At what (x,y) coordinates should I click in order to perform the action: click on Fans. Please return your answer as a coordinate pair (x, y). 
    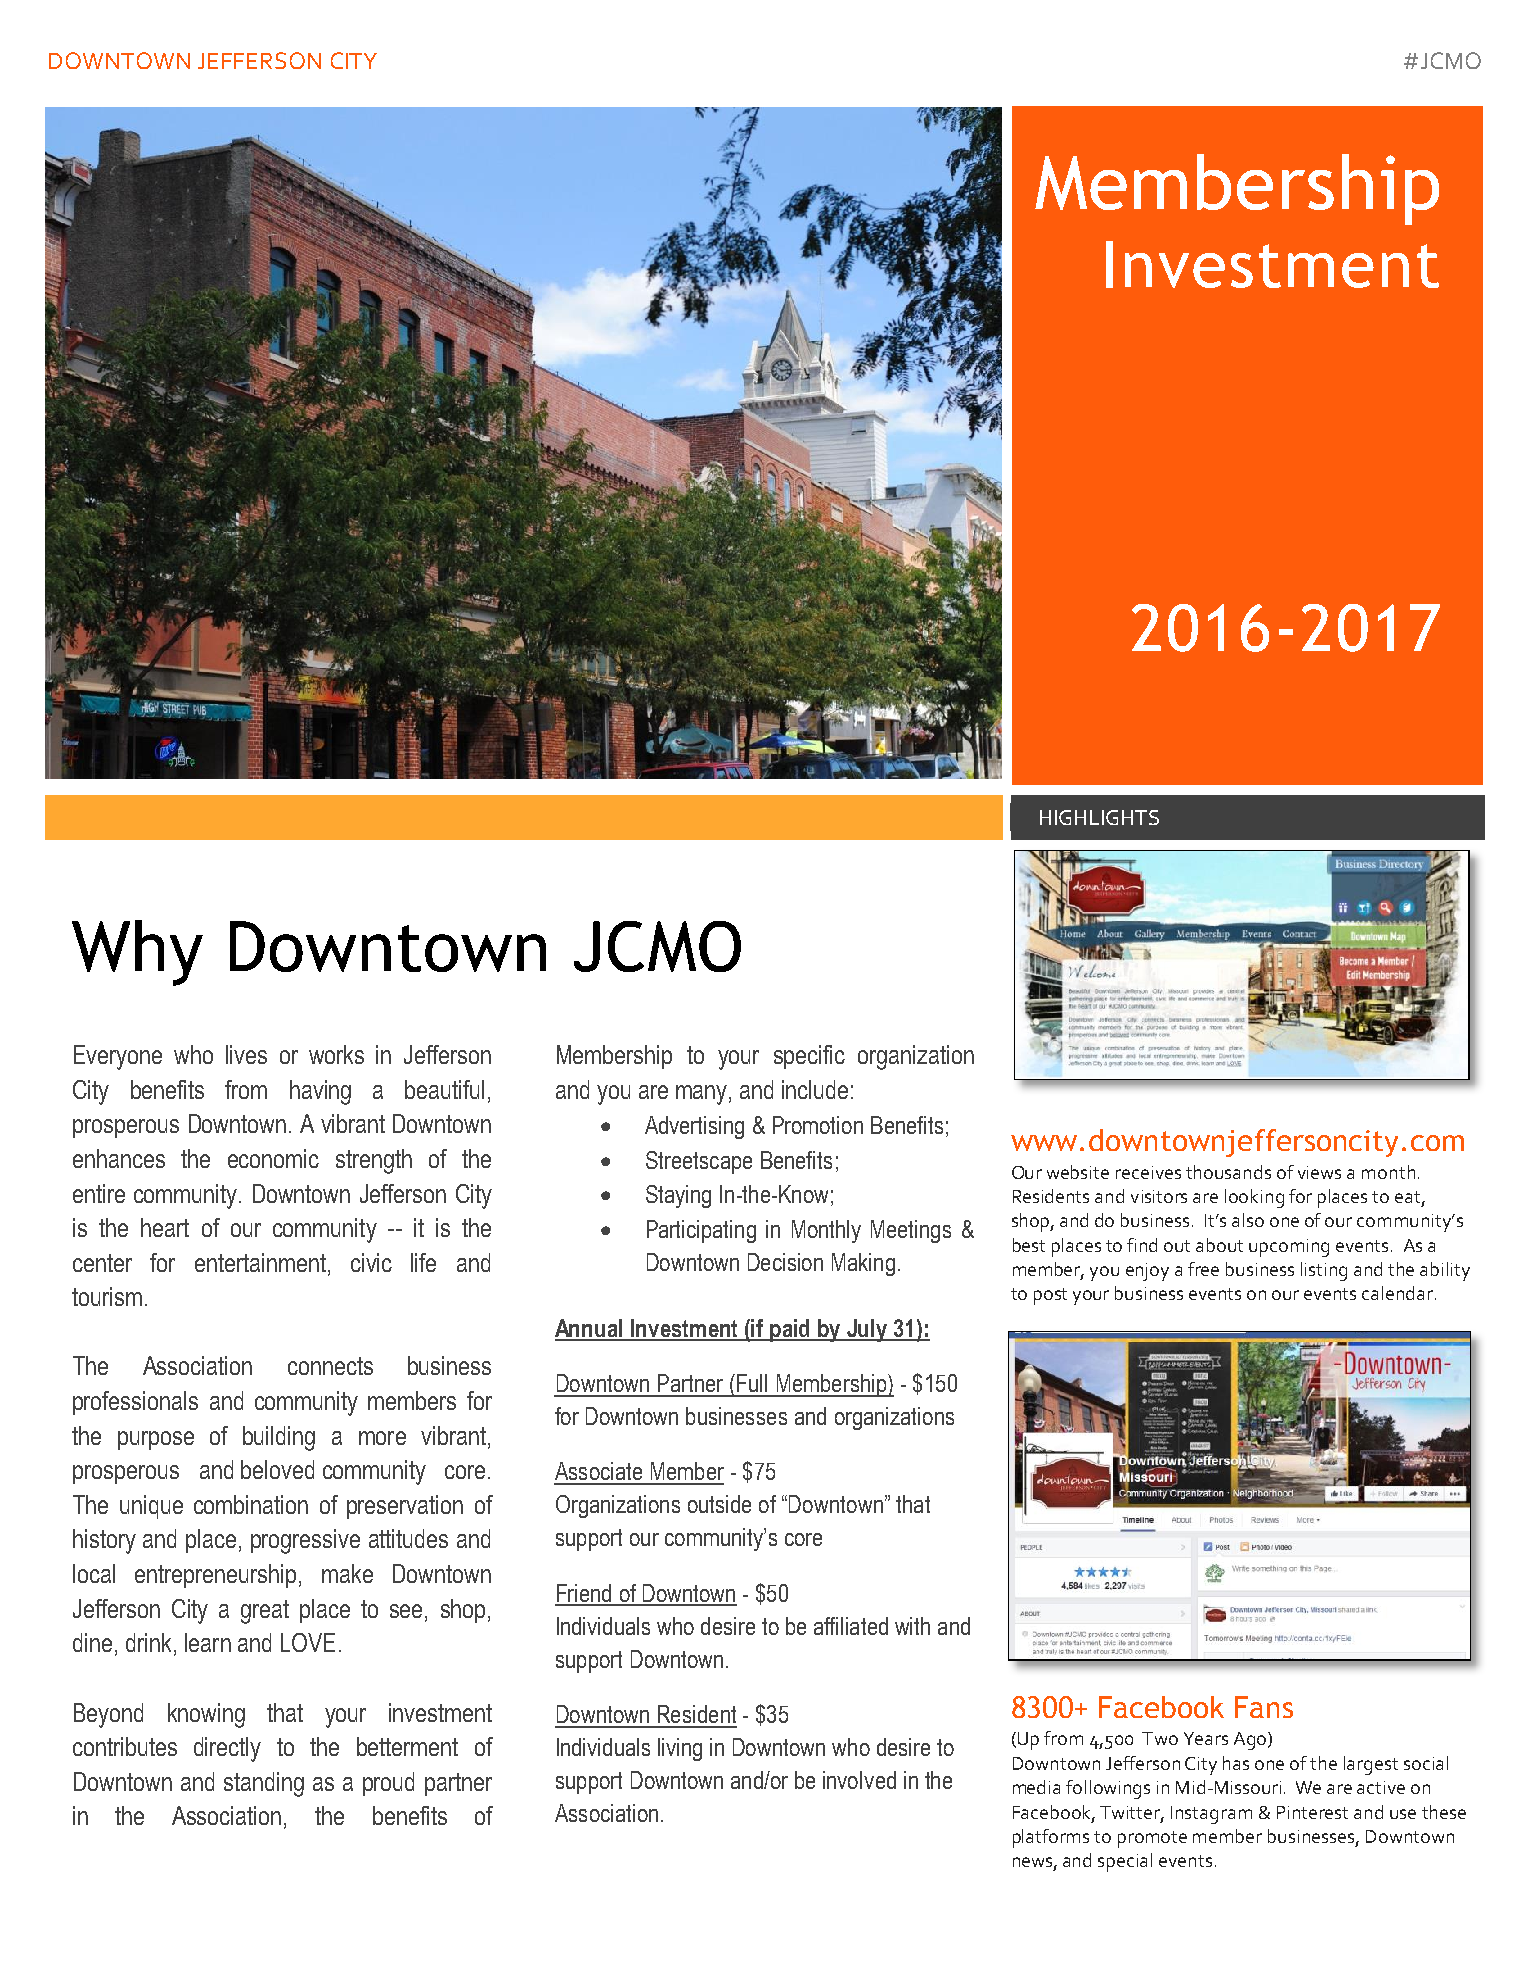
    Looking at the image, I should click on (1264, 1707).
